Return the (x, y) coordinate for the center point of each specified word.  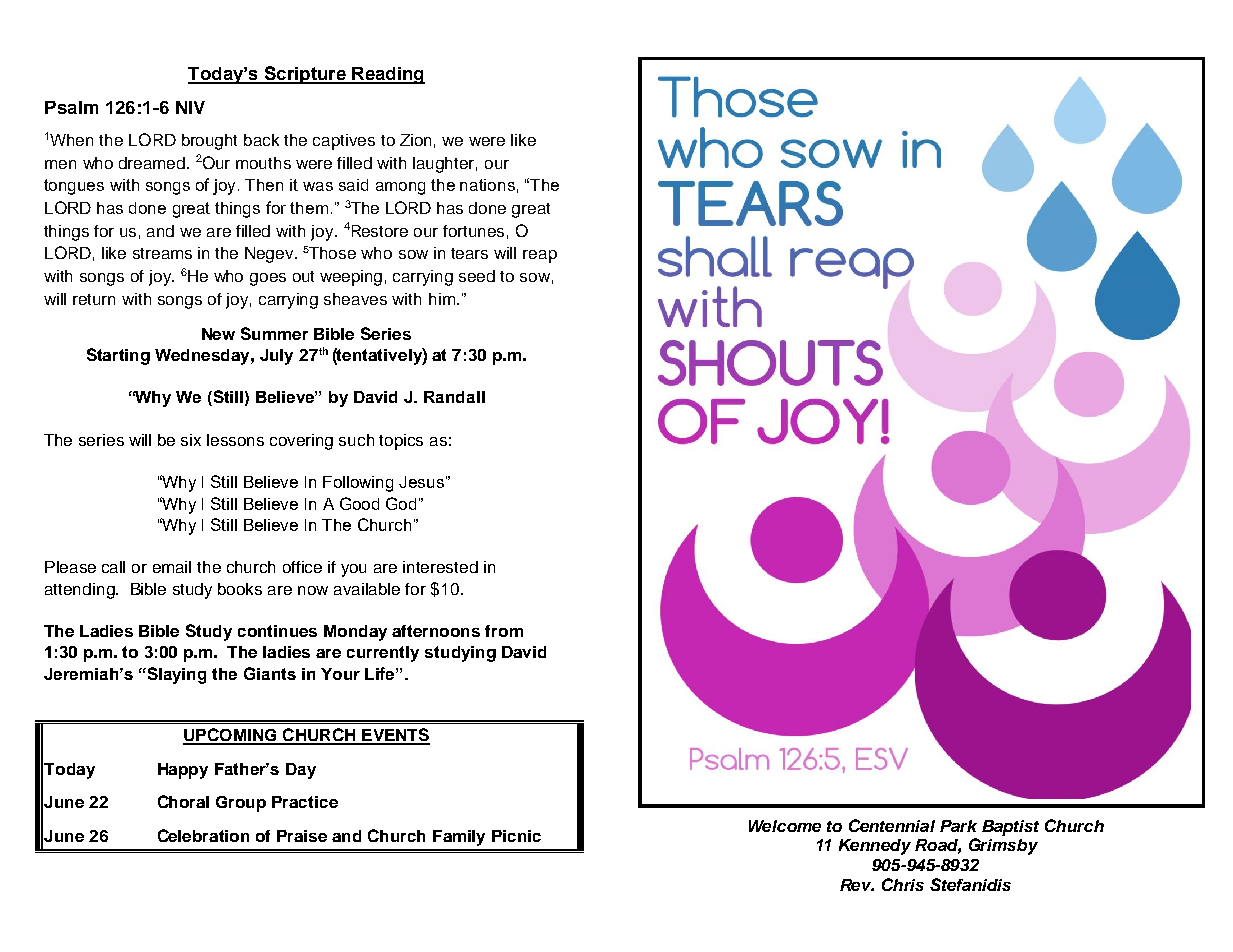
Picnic (516, 836)
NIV (190, 107)
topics (401, 442)
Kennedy (875, 847)
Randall (454, 397)
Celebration (203, 835)
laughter (445, 165)
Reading (387, 75)
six (191, 440)
